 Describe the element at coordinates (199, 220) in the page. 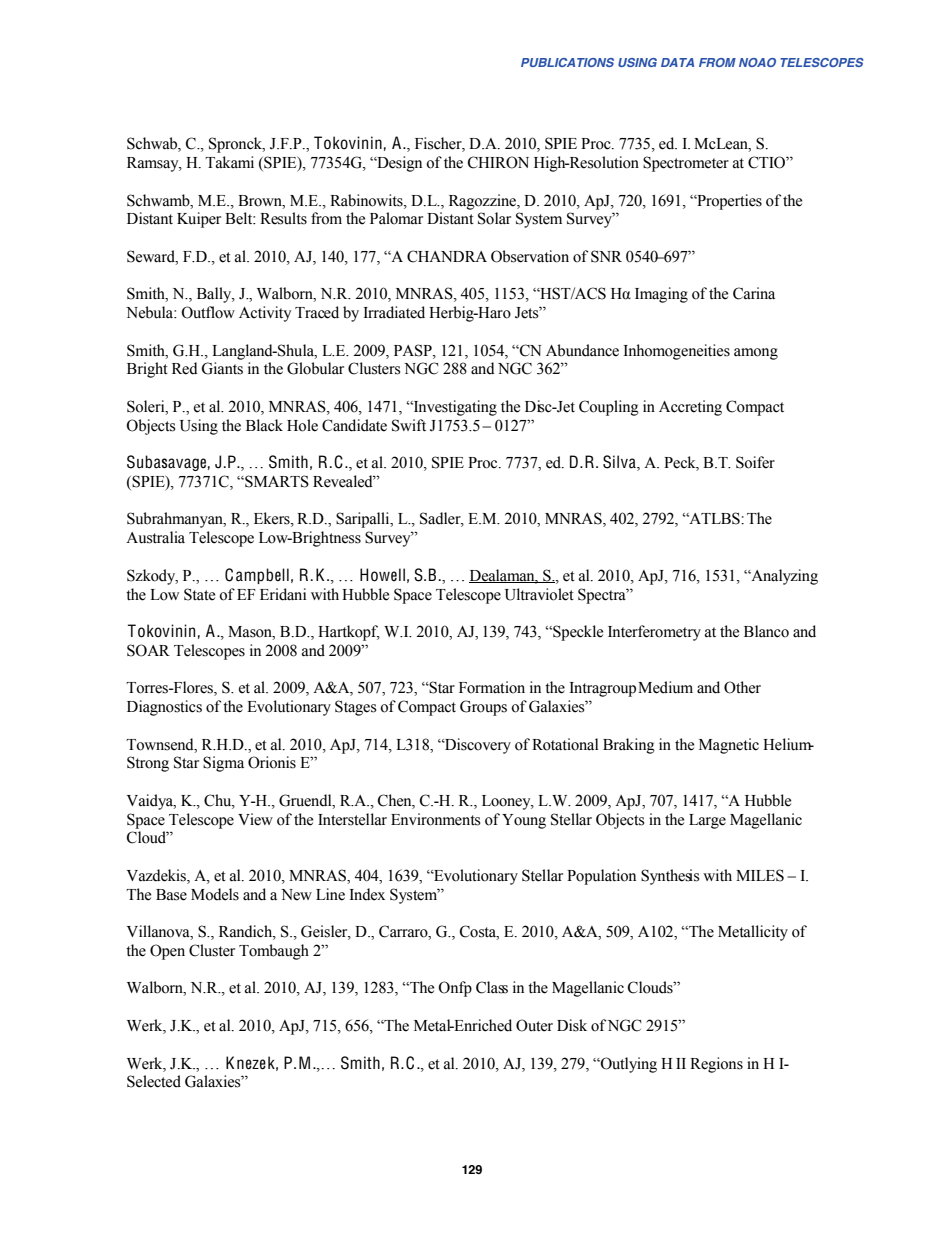

I see `Kuiper` at that location.
